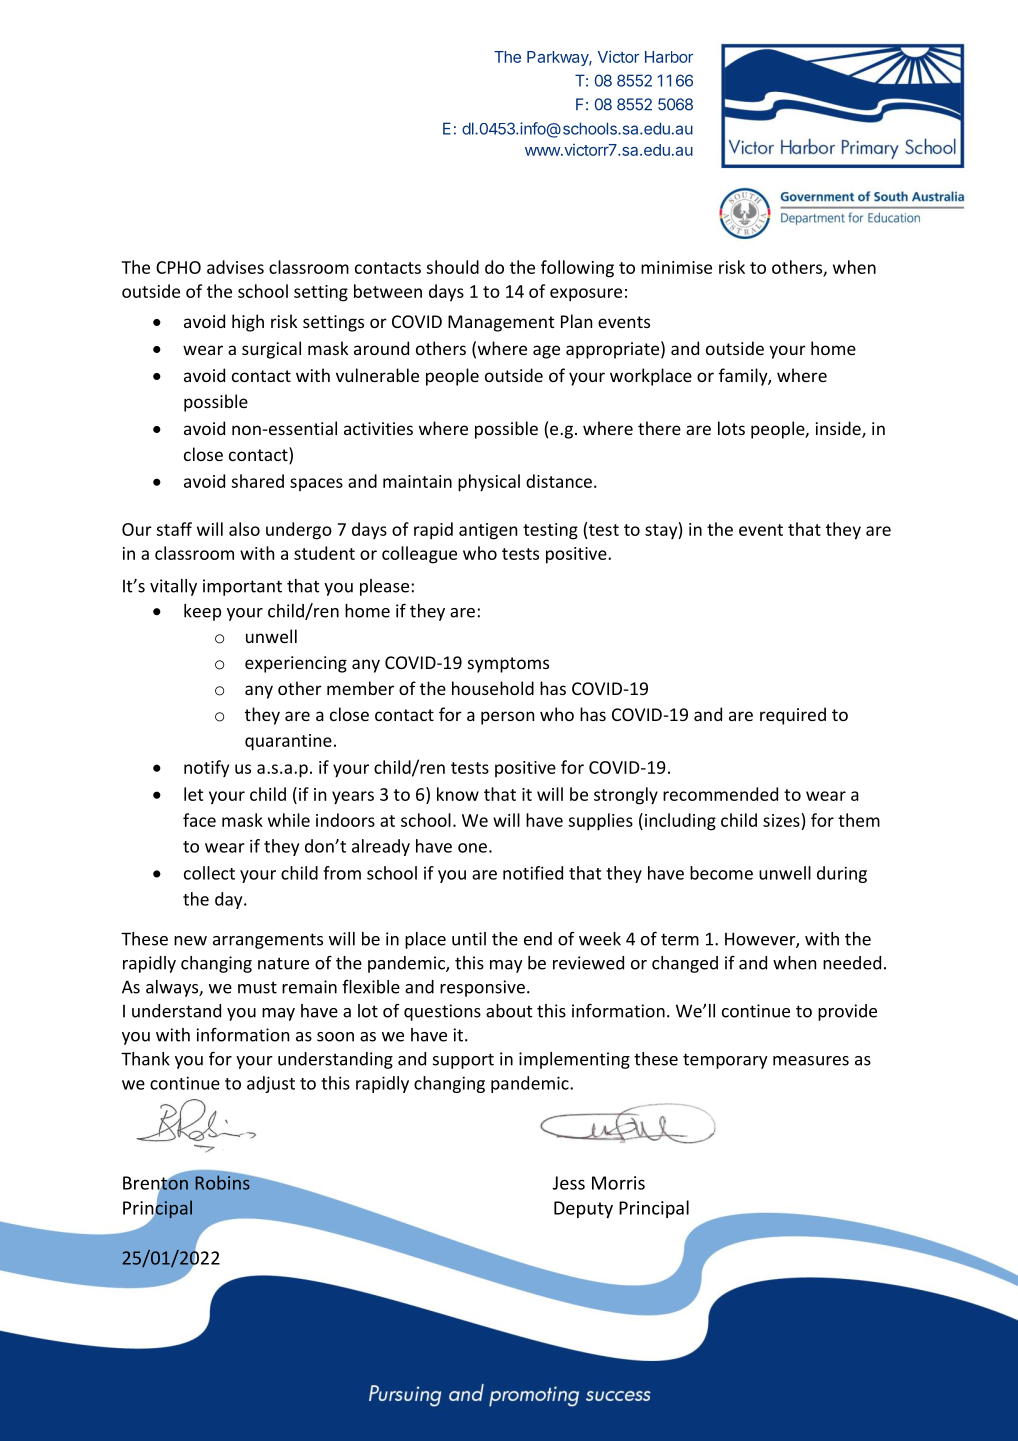  Describe the element at coordinates (235, 267) in the document. I see `advises` at that location.
